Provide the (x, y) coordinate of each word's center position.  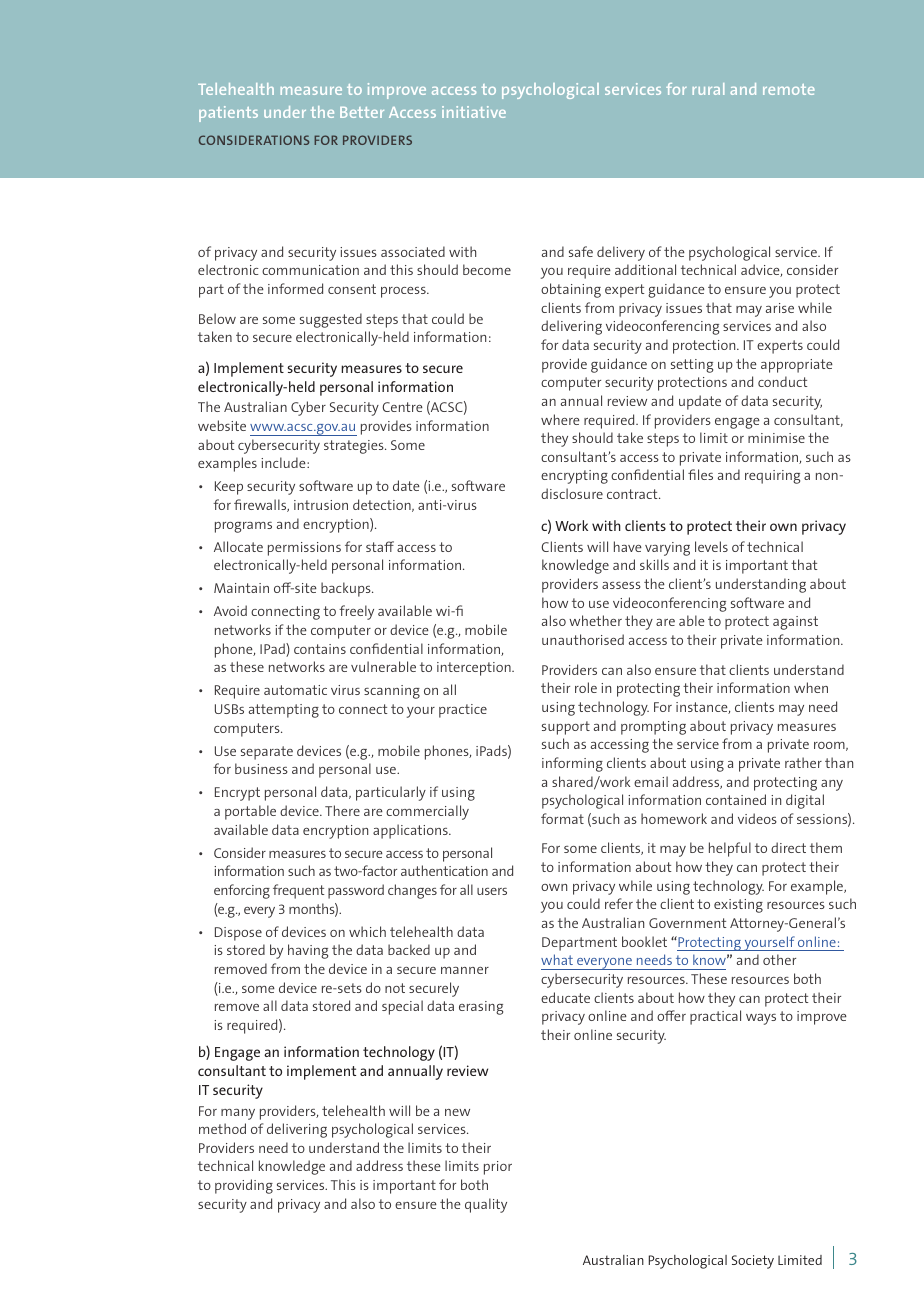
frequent (298, 891)
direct (788, 847)
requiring (772, 477)
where (560, 419)
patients (228, 114)
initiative (474, 112)
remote (789, 89)
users (492, 891)
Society (753, 1262)
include (284, 462)
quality (486, 1205)
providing (244, 1186)
